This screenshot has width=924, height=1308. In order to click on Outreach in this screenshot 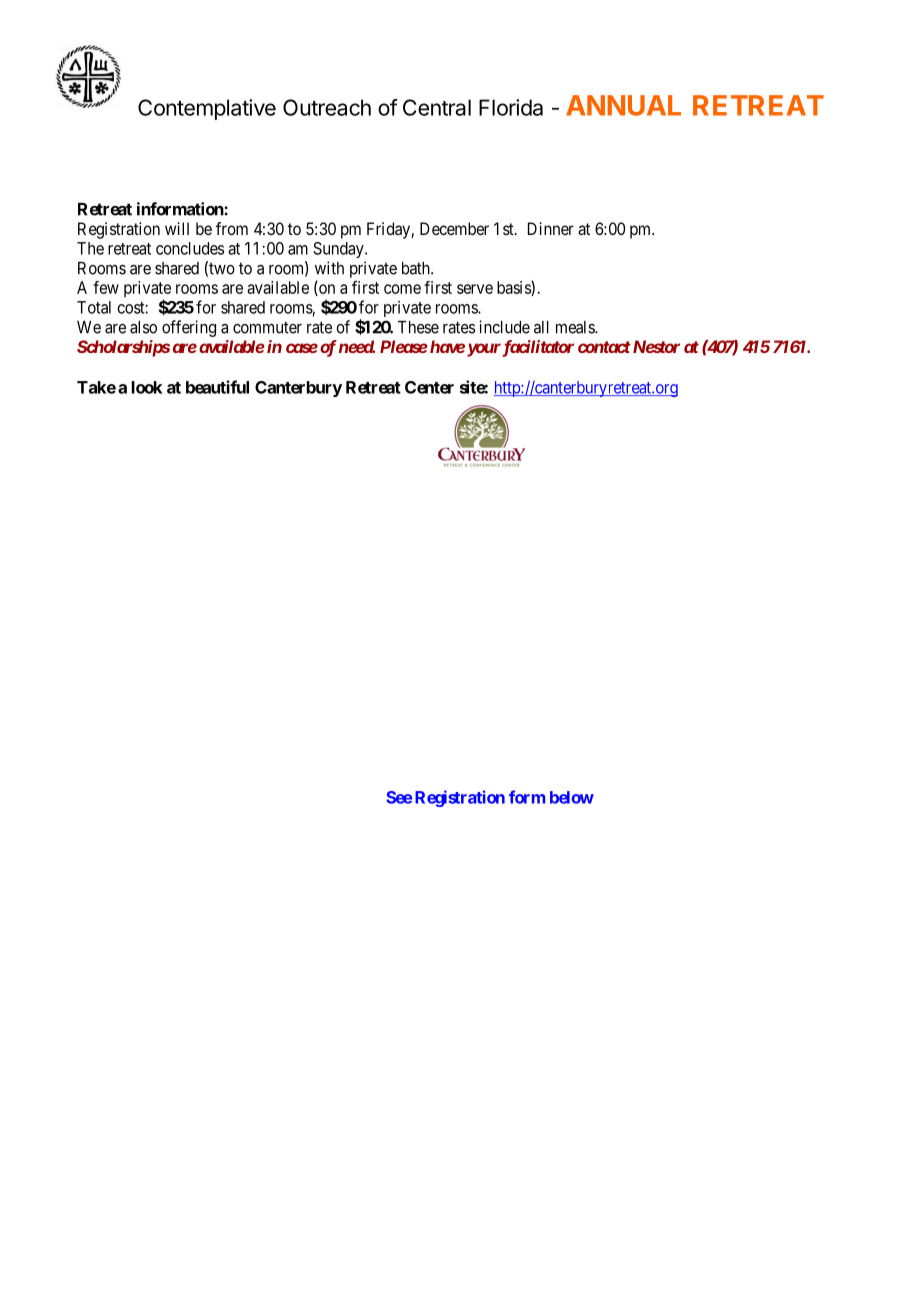, I will do `click(327, 107)`.
